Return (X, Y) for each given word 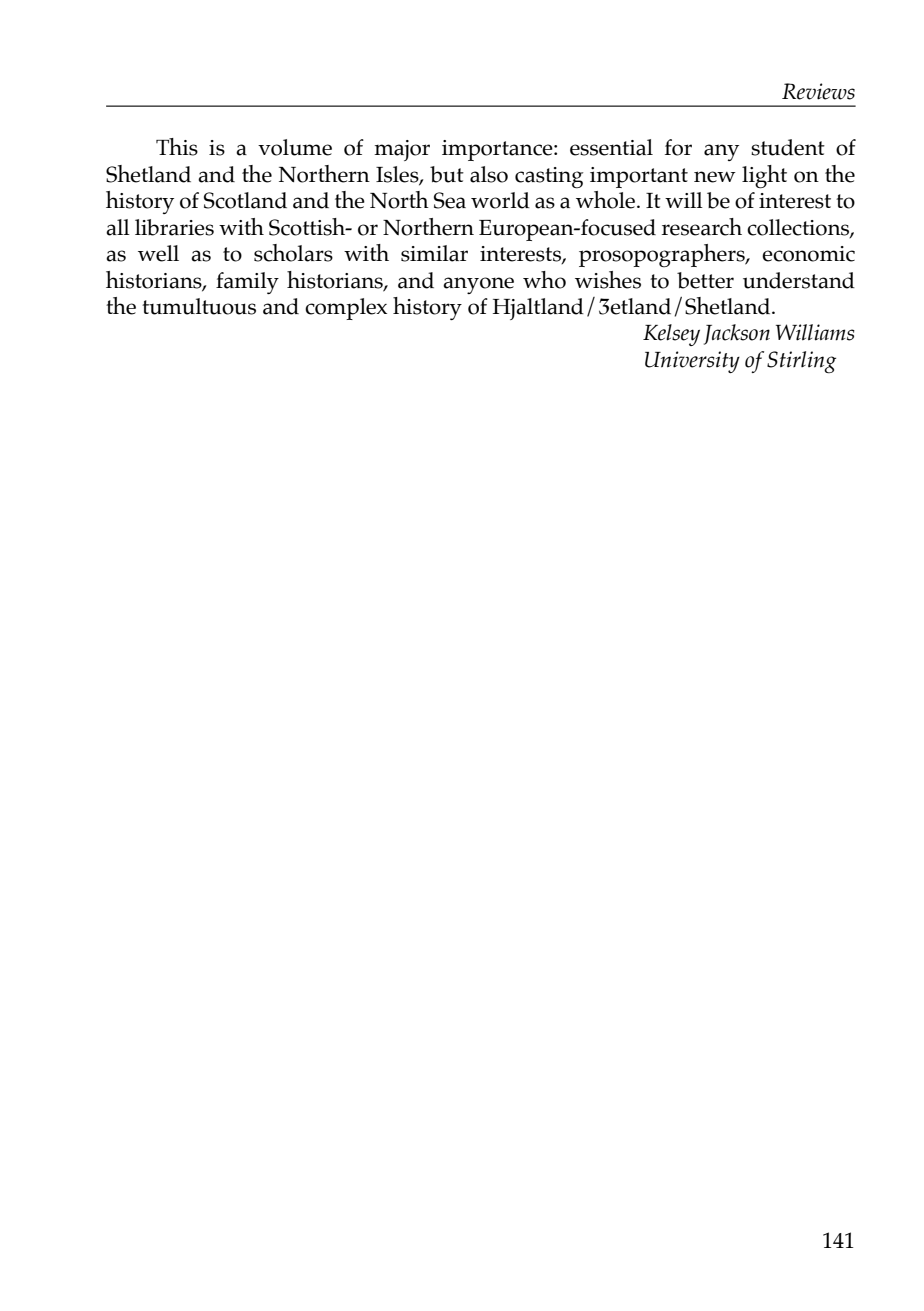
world (500, 200)
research (702, 227)
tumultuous (199, 306)
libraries (174, 227)
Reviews (818, 91)
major (402, 150)
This (177, 147)
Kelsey (671, 335)
